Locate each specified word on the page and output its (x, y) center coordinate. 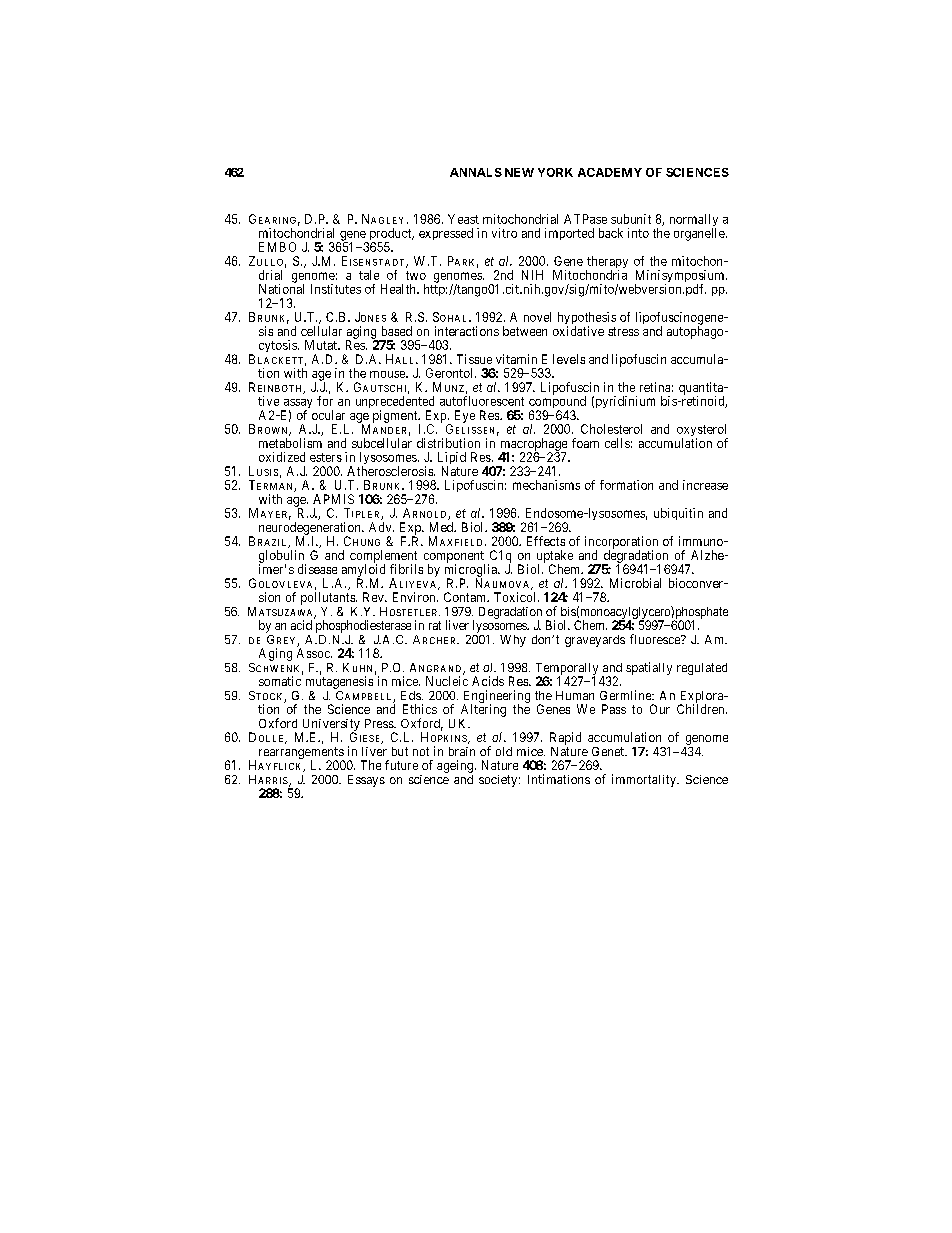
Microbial (635, 583)
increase (705, 485)
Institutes (336, 289)
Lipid (452, 459)
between (525, 331)
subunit (631, 219)
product (390, 235)
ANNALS (476, 172)
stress (623, 331)
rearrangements (302, 754)
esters (326, 457)
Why (513, 641)
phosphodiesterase (363, 626)
